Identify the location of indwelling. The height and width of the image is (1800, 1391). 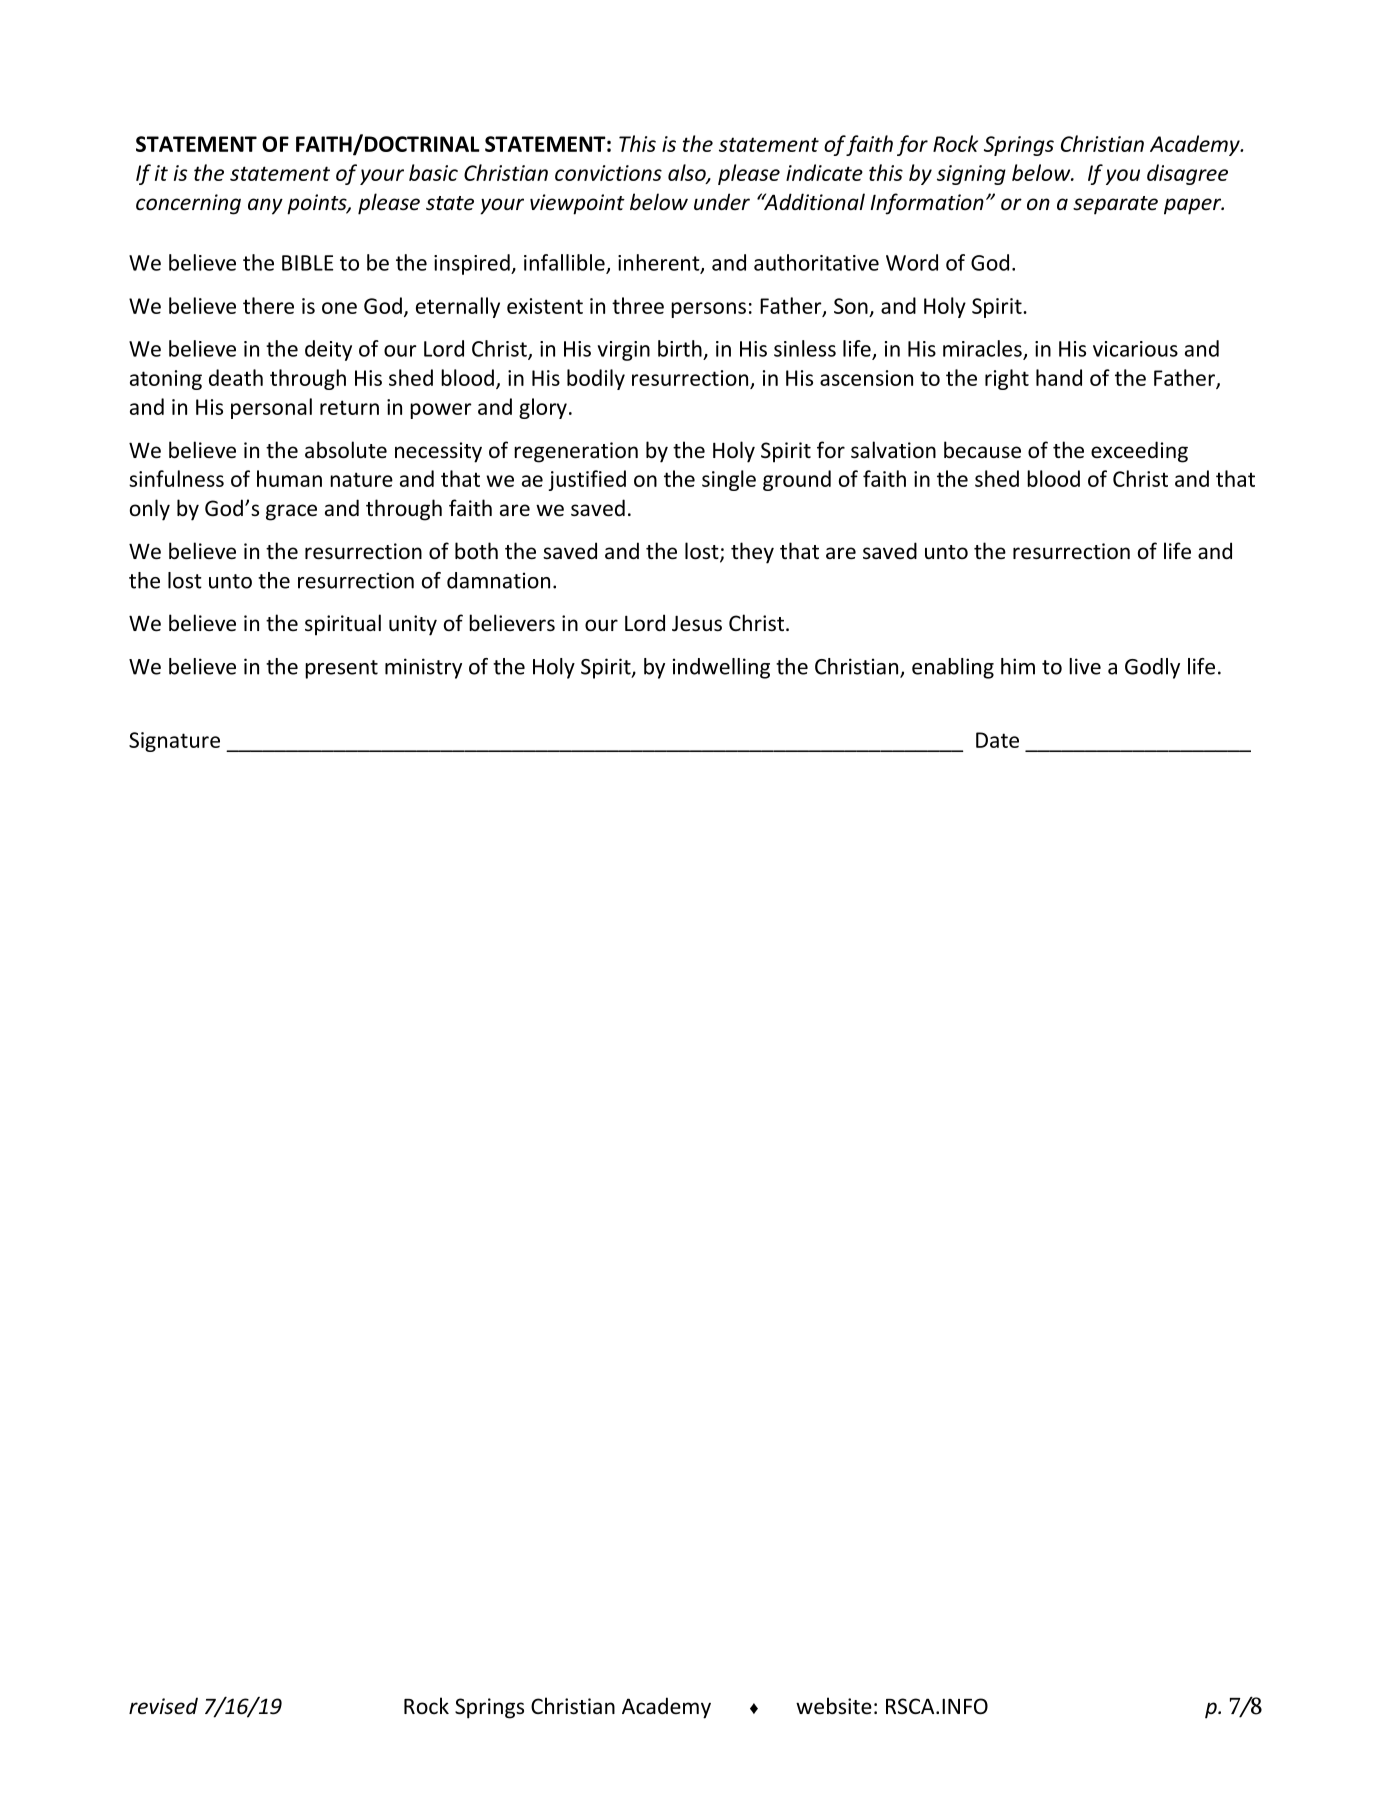
(721, 668).
